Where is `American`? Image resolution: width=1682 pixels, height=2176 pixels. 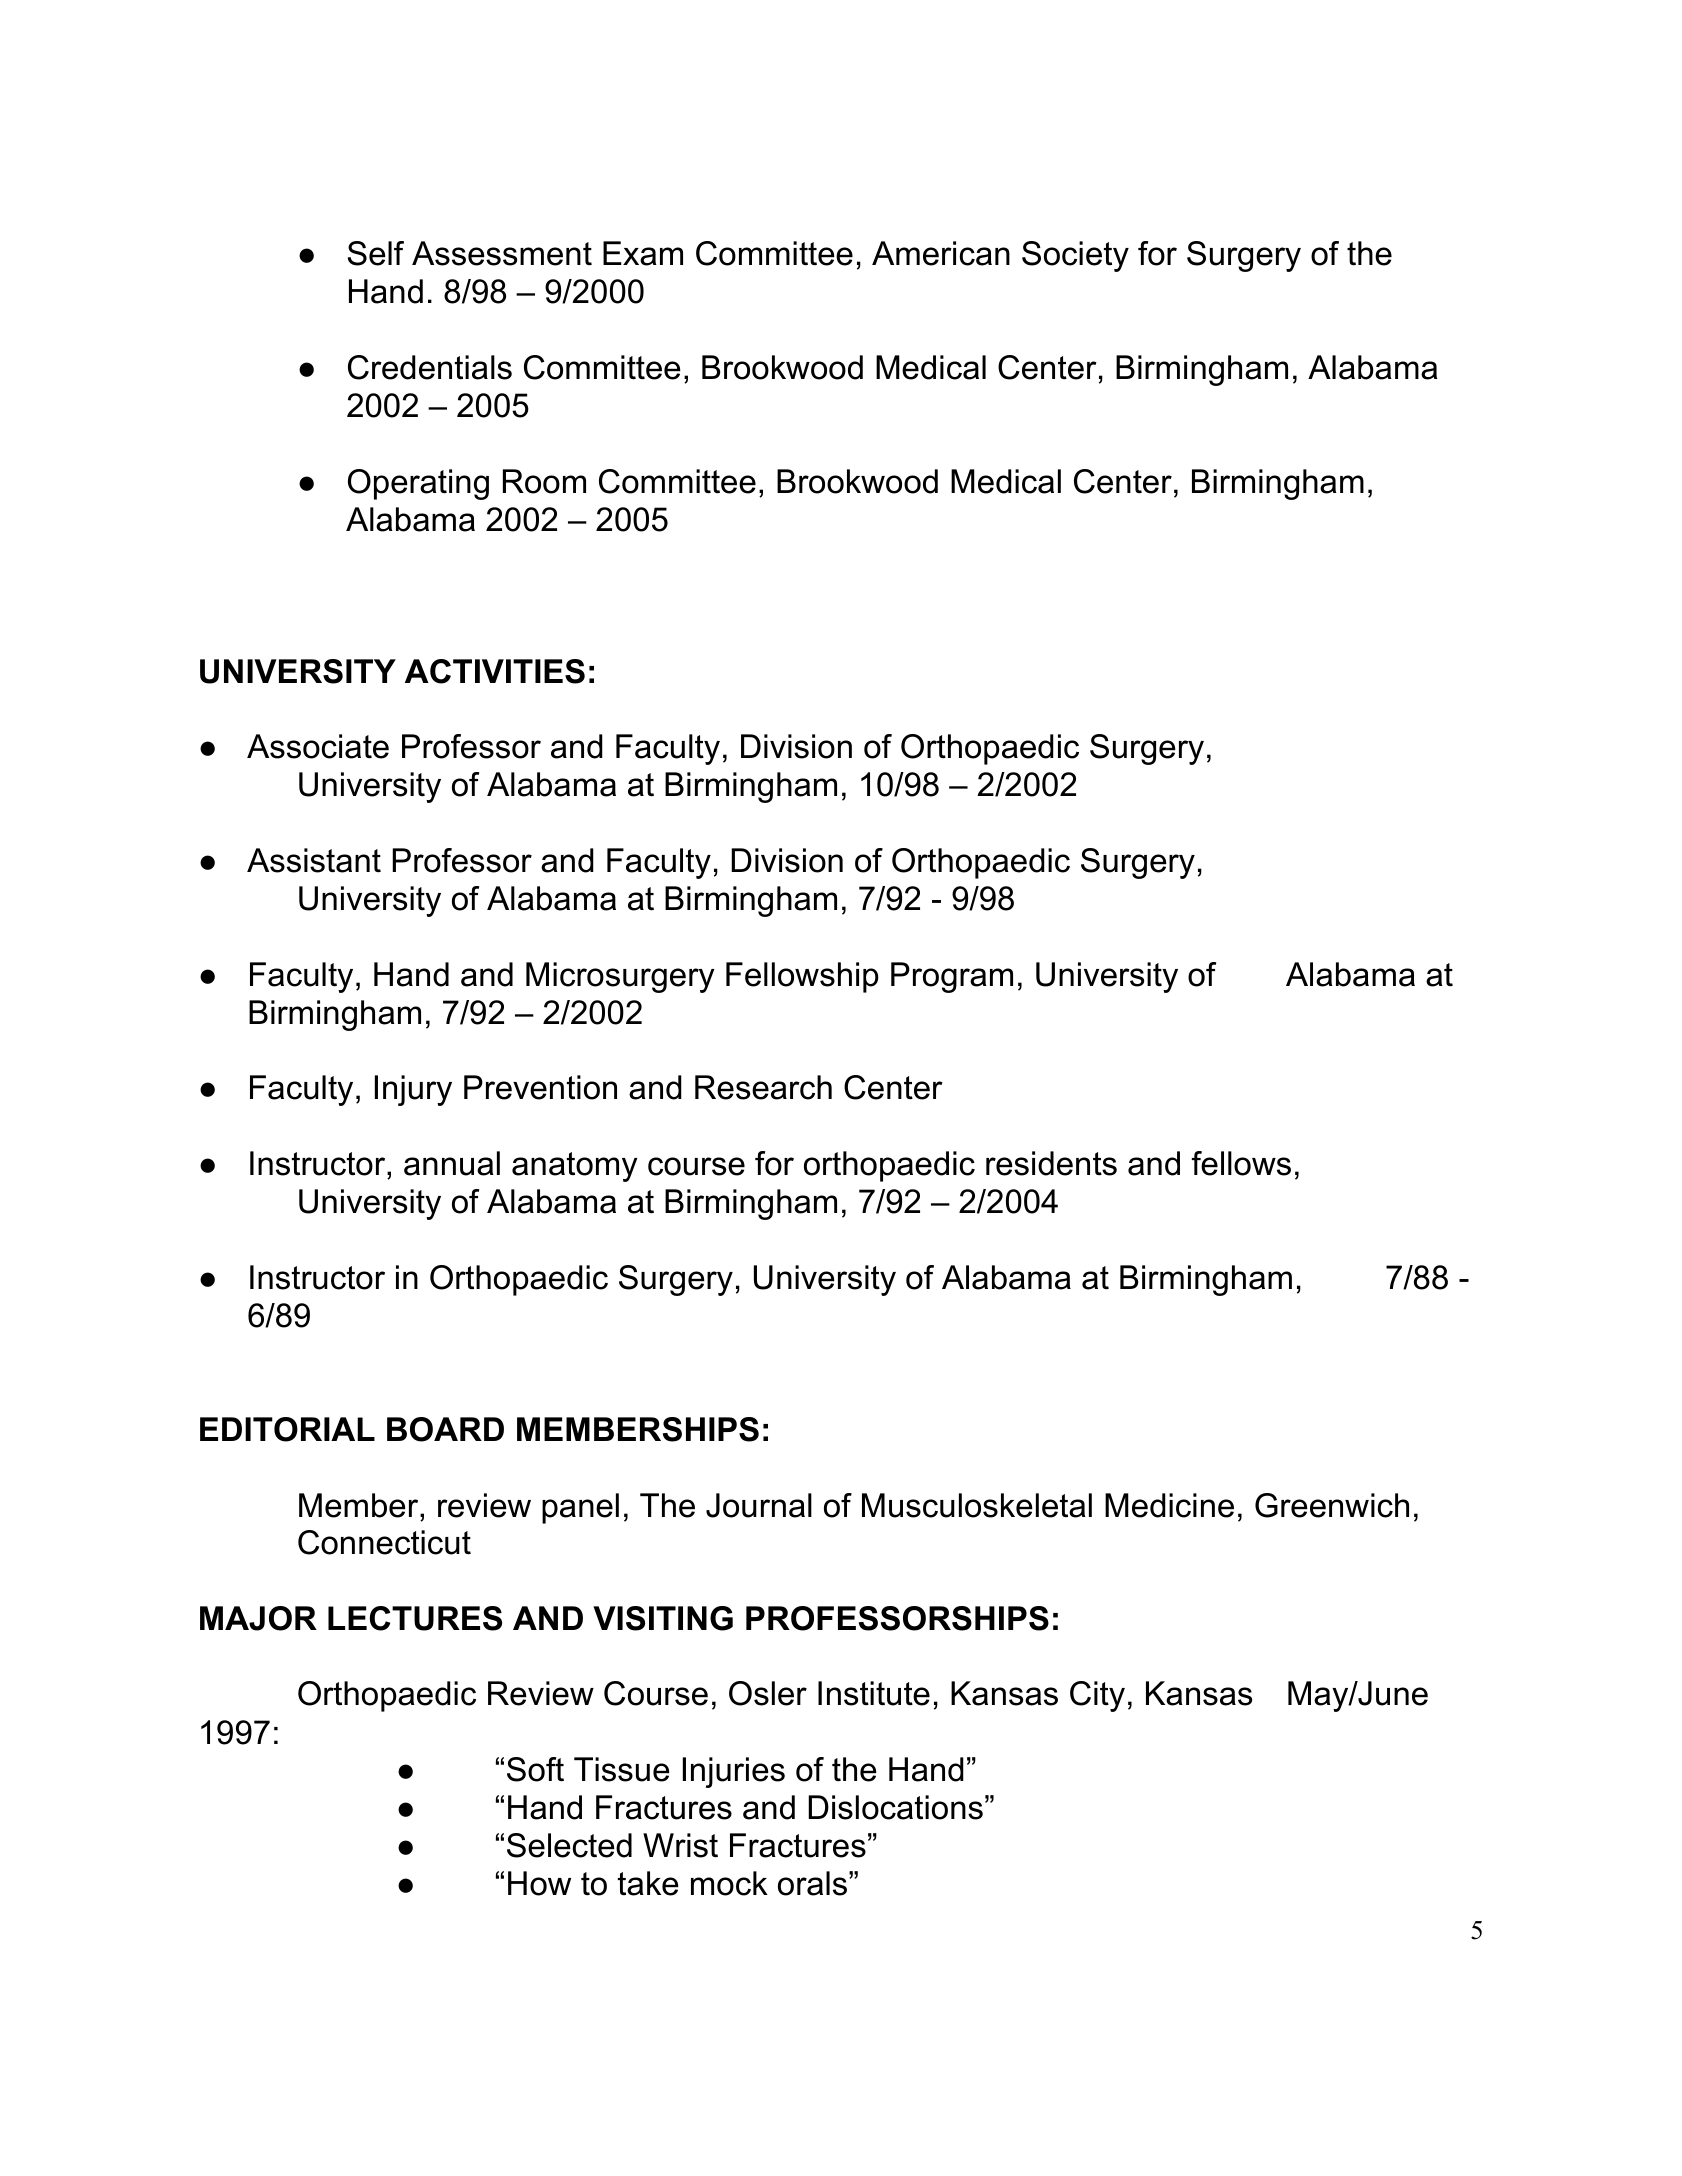
American is located at coordinates (941, 253).
